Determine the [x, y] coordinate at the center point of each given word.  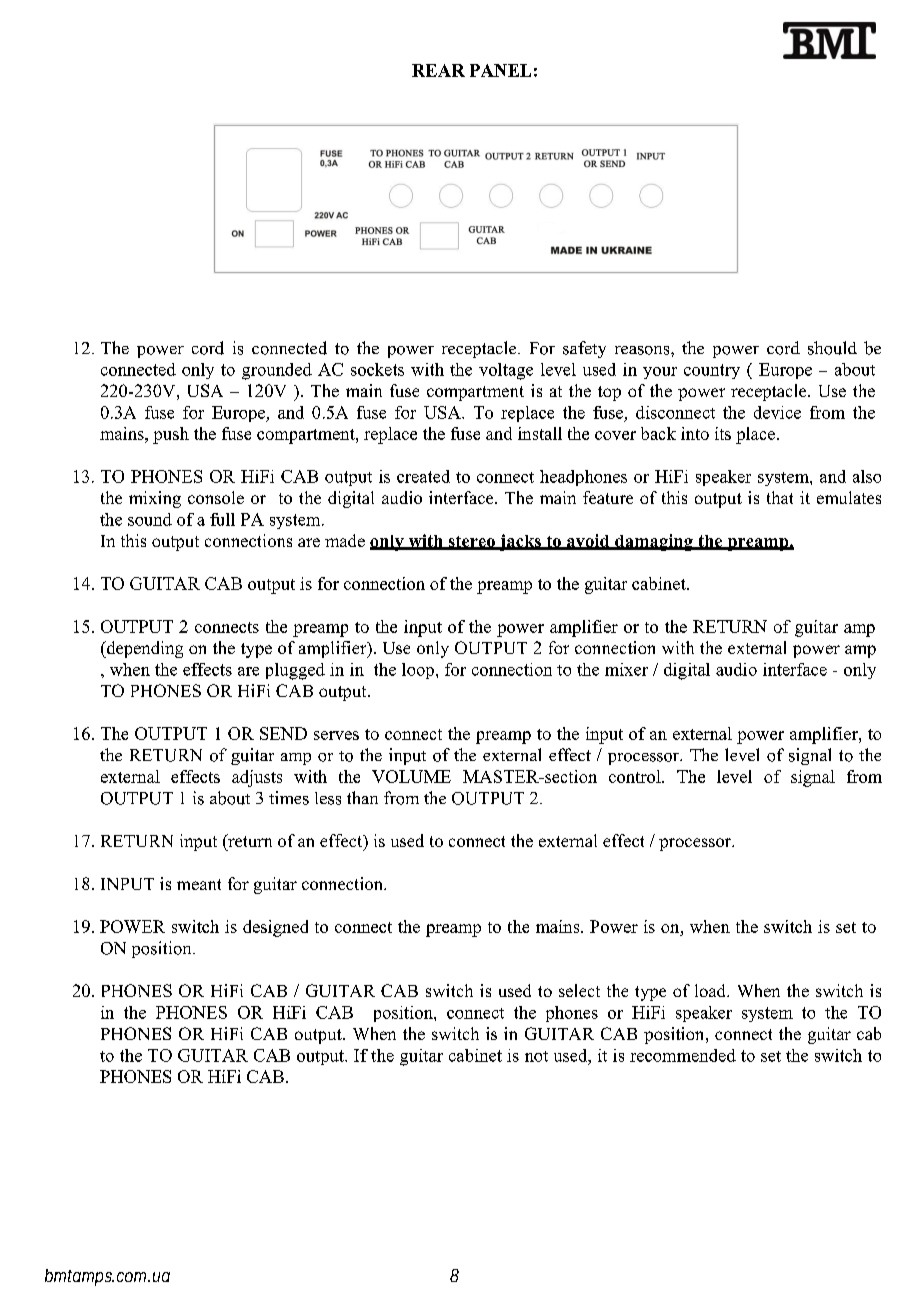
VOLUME [411, 776]
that [780, 497]
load [711, 990]
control [636, 776]
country [712, 371]
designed [275, 928]
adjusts [257, 778]
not [536, 1056]
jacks [520, 542]
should [832, 348]
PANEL [500, 70]
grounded [277, 371]
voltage [506, 371]
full [222, 519]
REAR [438, 70]
